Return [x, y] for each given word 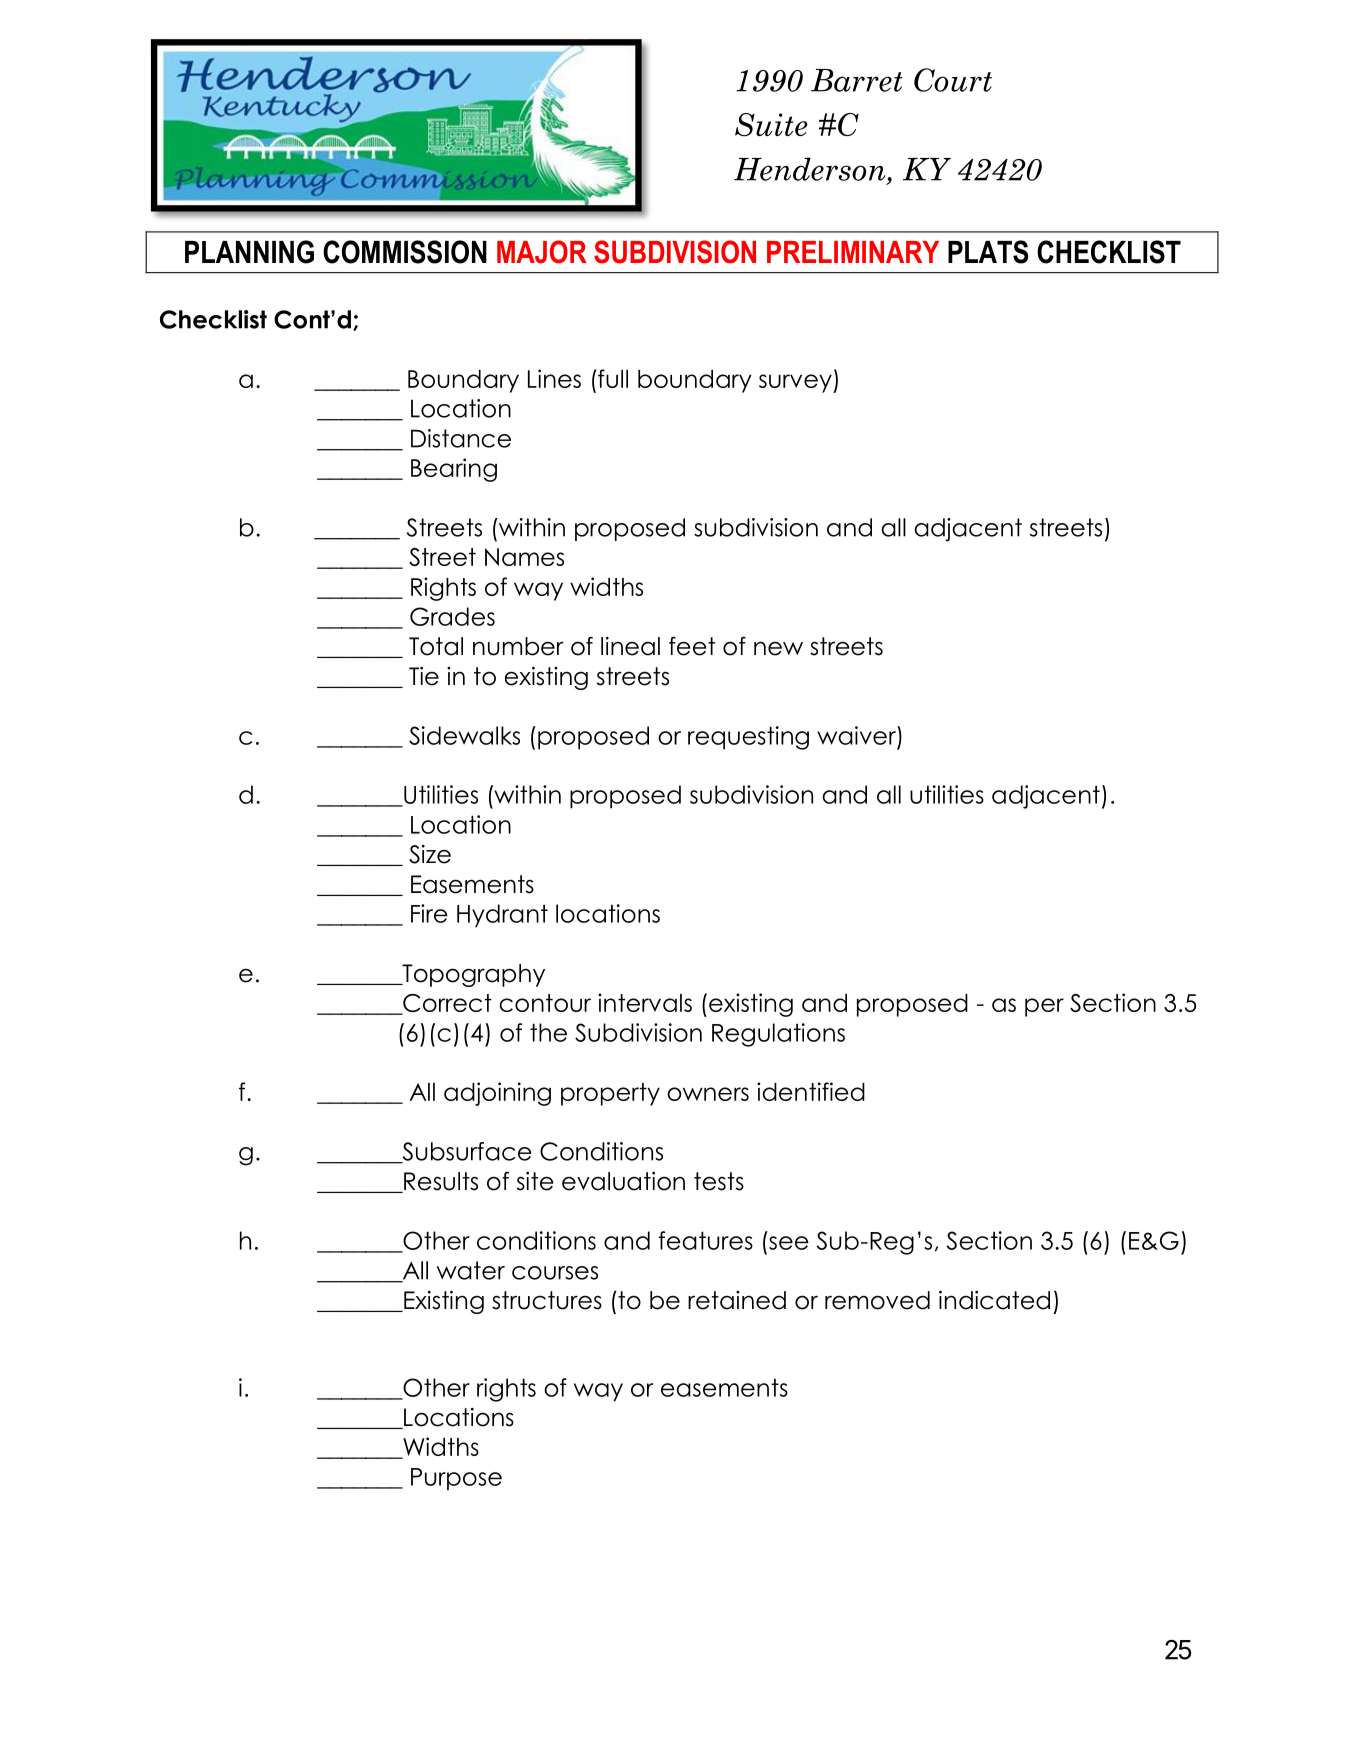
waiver [857, 735]
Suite [771, 125]
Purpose [456, 1479]
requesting [748, 738]
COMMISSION [405, 252]
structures [547, 1300]
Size [430, 854]
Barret [857, 80]
